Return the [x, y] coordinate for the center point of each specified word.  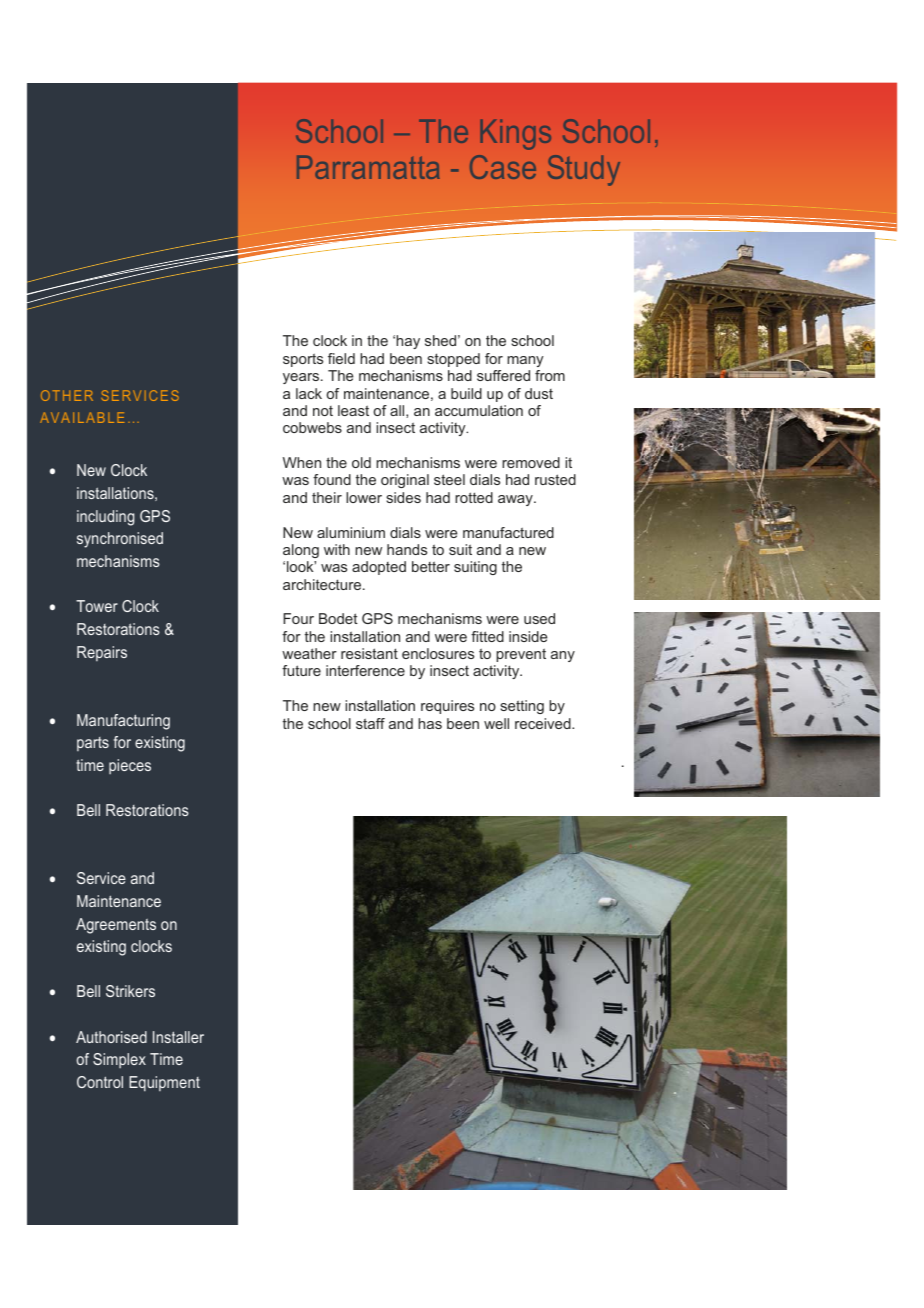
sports [303, 360]
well [496, 723]
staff [370, 723]
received [544, 723]
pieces [130, 766]
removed [531, 462]
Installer [178, 1037]
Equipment [164, 1084]
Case [503, 167]
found [332, 479]
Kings [516, 135]
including [105, 518]
